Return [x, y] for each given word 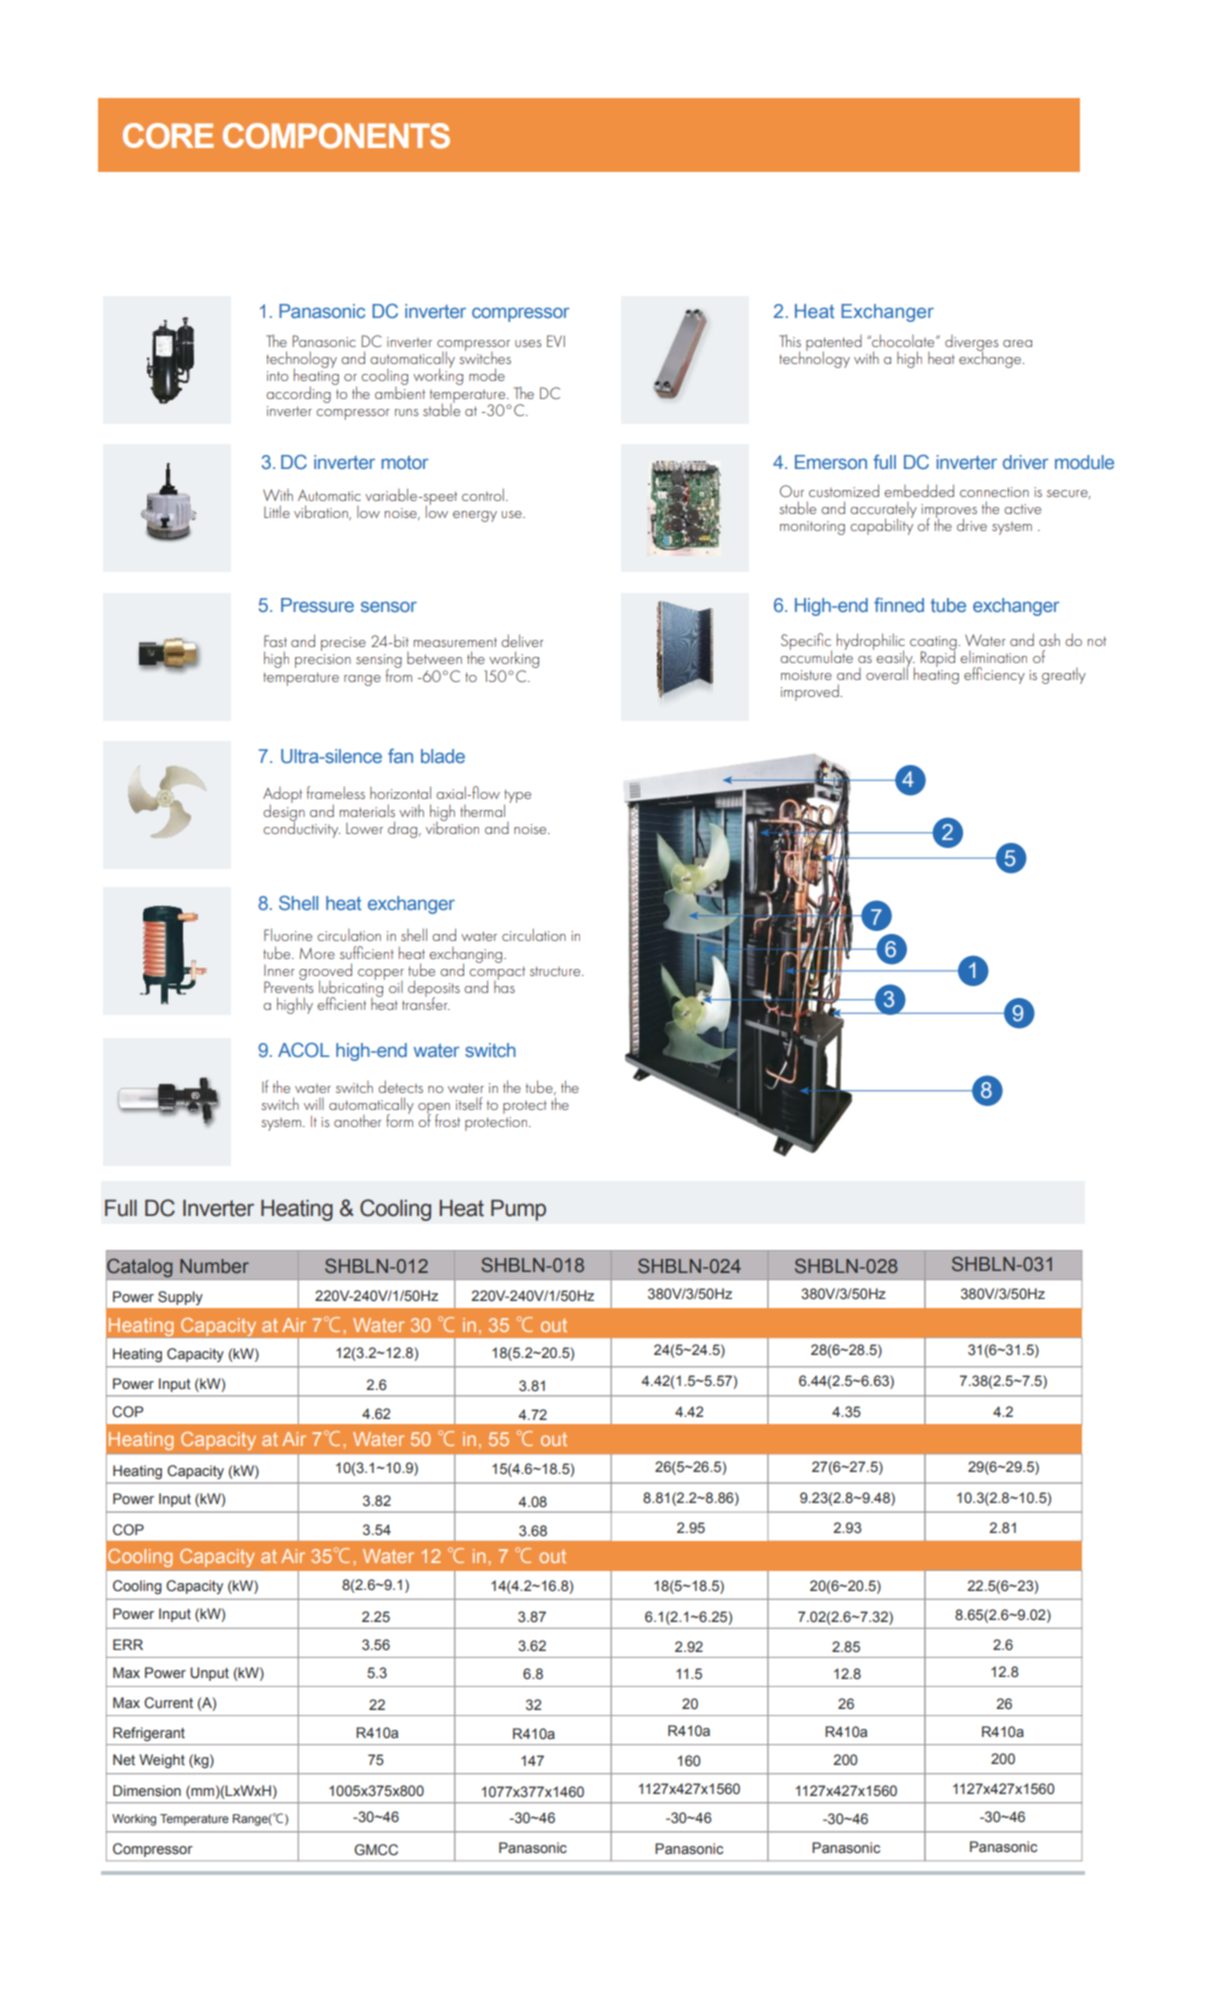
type [517, 797]
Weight [162, 1761]
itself [469, 1103]
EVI [556, 341]
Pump [518, 1210]
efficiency [994, 675]
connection [994, 492]
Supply [180, 1298]
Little [277, 511]
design [284, 812]
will [314, 1104]
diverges [971, 344]
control [483, 494]
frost [447, 1120]
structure [556, 971]
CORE [168, 136]
